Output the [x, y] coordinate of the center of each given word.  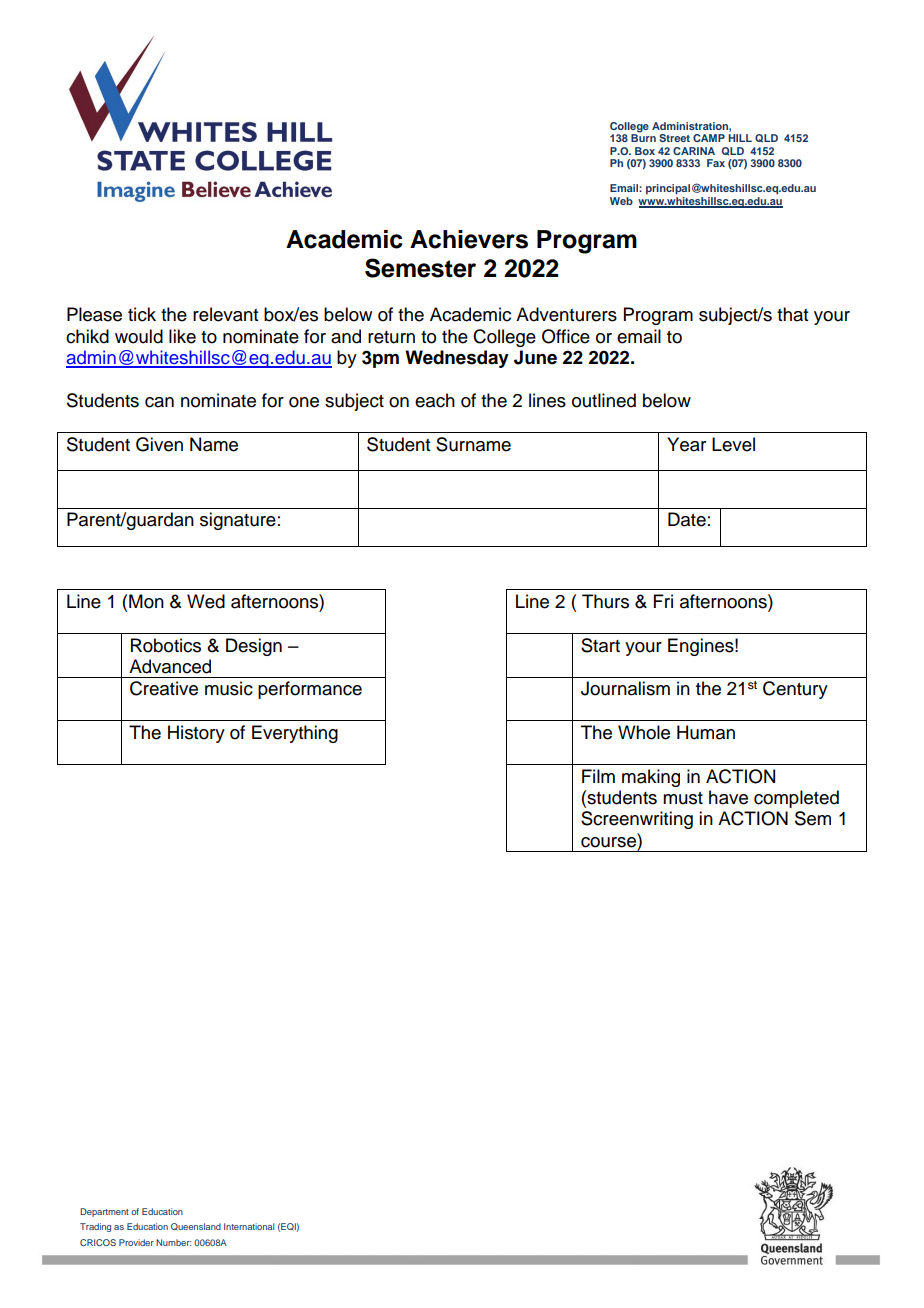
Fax [716, 163]
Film [598, 776]
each [435, 400]
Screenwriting [637, 820]
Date [687, 519]
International [249, 1226]
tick [142, 314]
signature [238, 521]
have [728, 797]
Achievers [469, 239]
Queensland [196, 1226]
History [196, 734]
